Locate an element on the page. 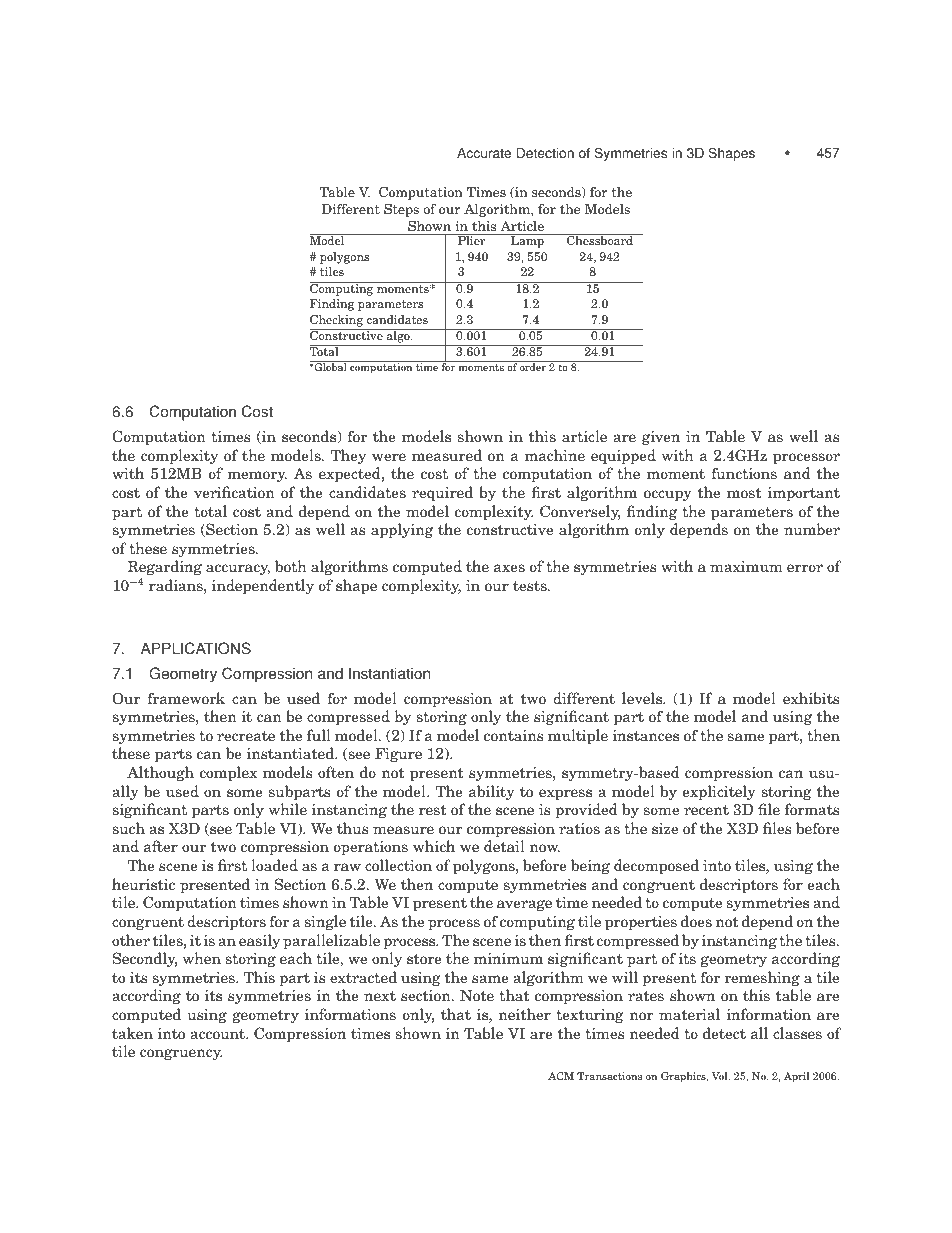  explicitely is located at coordinates (719, 792).
